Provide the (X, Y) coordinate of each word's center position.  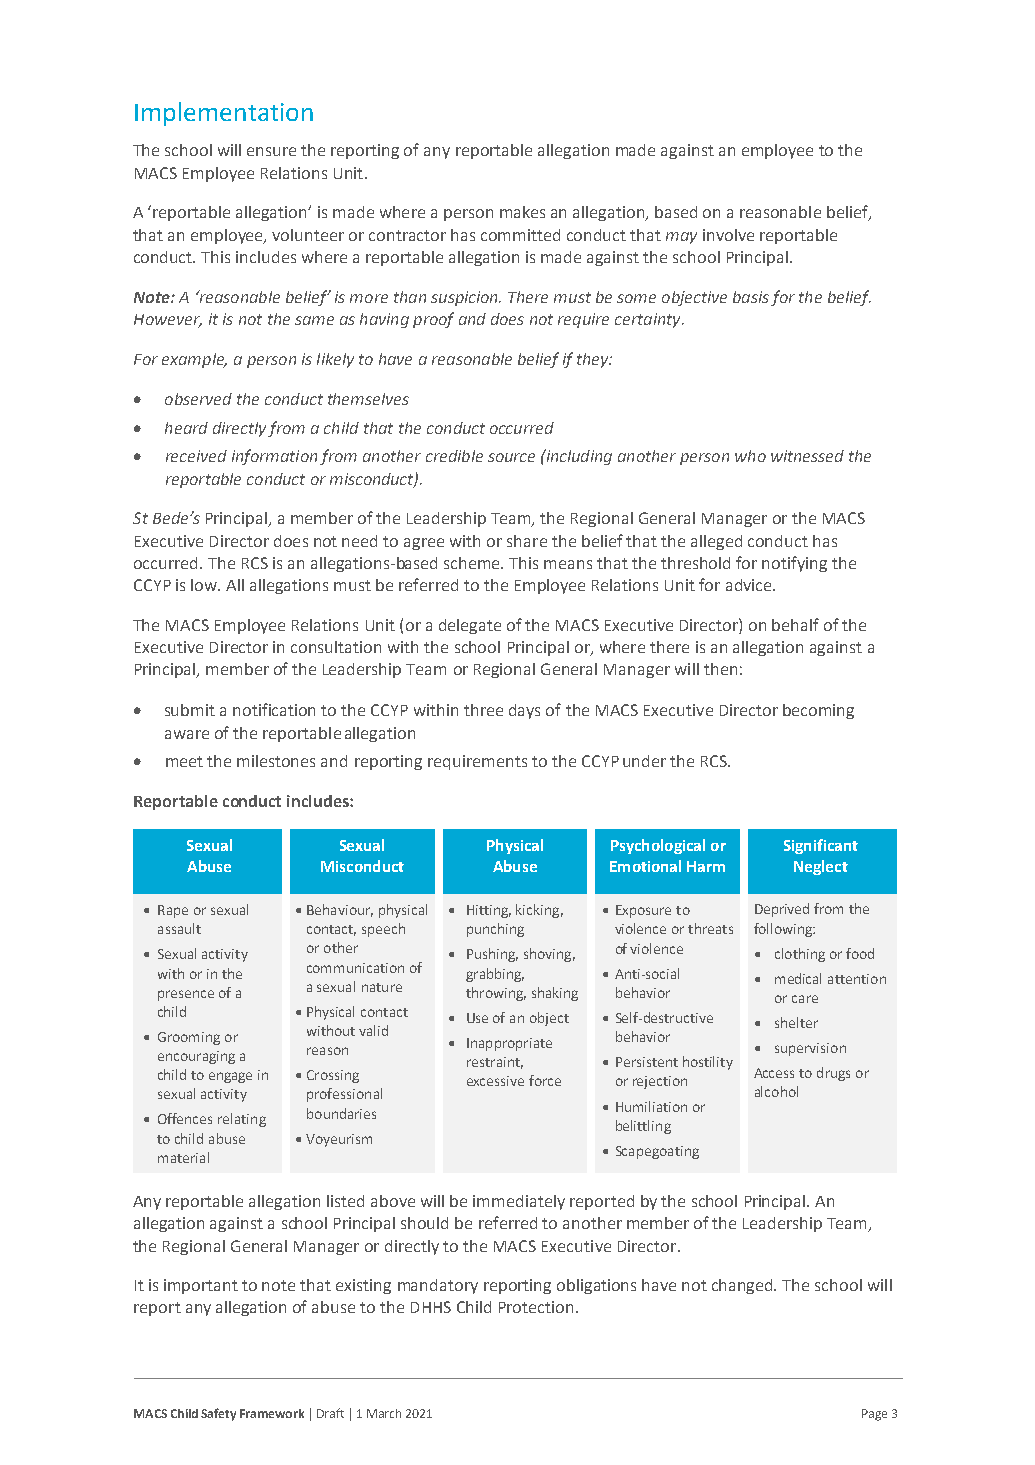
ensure (271, 151)
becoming (818, 711)
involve (728, 235)
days (524, 711)
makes (522, 212)
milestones (276, 761)
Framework (272, 1413)
